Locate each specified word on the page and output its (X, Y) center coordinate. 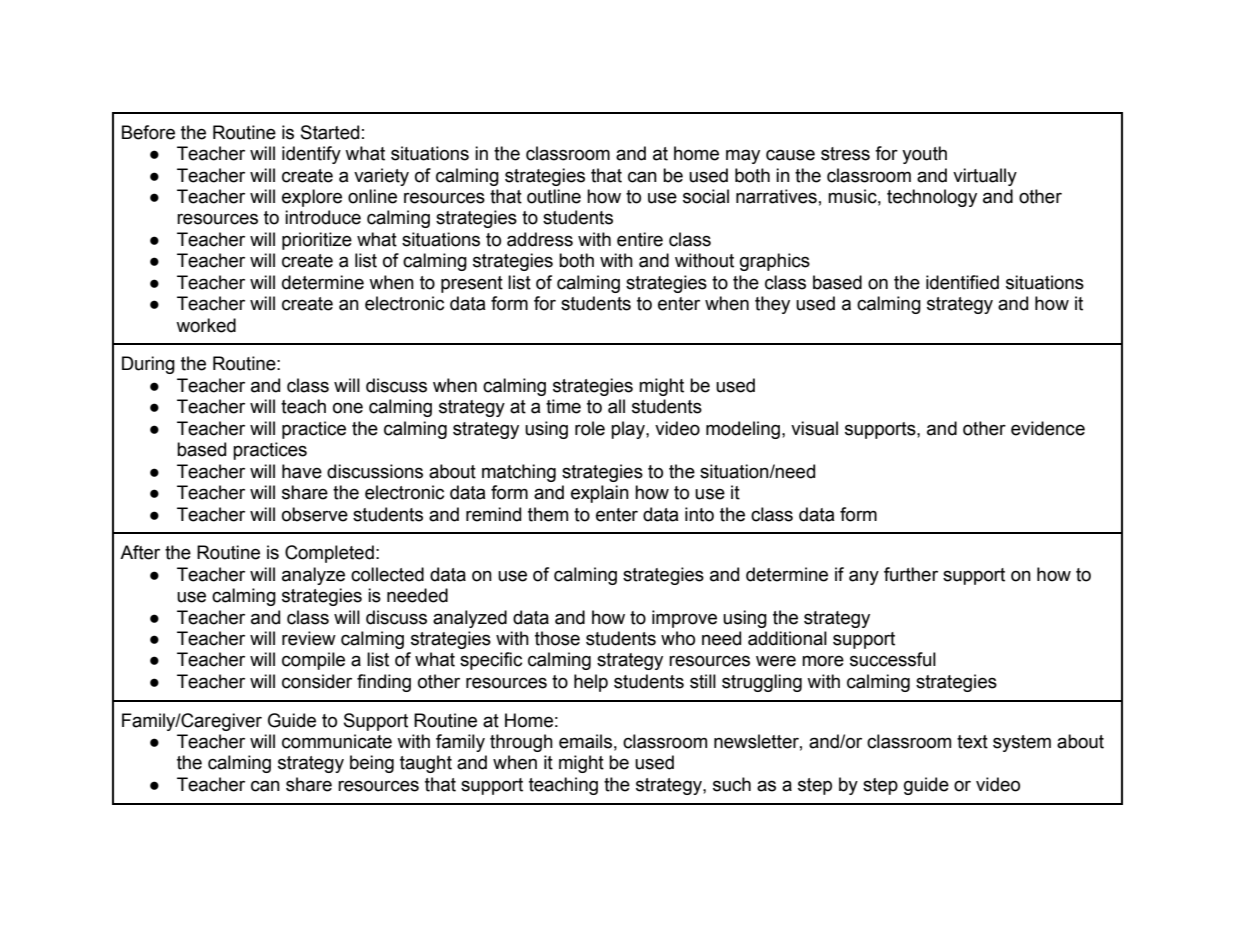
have (302, 471)
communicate (337, 741)
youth (924, 155)
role (590, 428)
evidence (1048, 428)
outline (554, 196)
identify (311, 155)
